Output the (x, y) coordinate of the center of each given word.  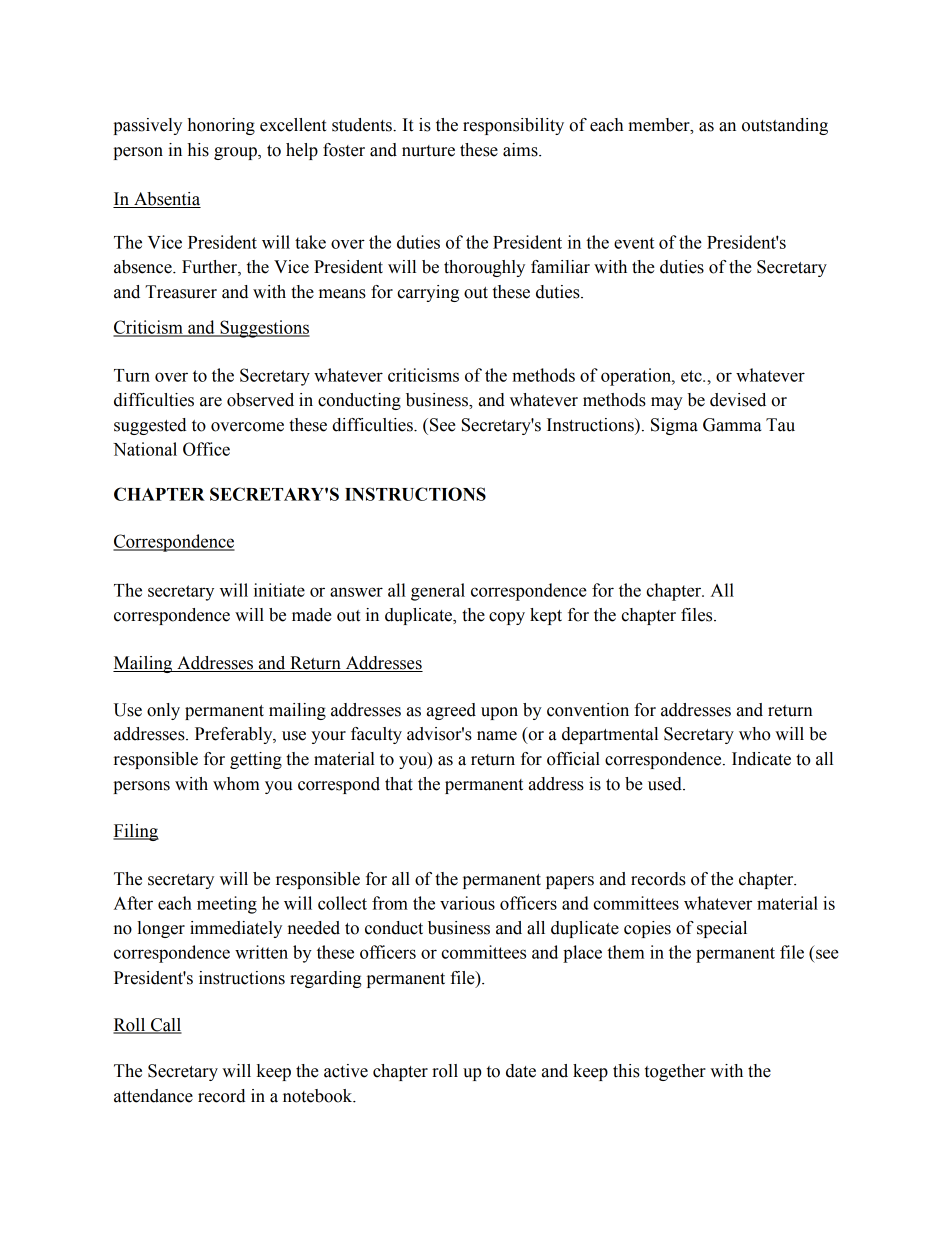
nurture (428, 151)
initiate (279, 590)
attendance (153, 1096)
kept (546, 616)
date (521, 1071)
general (438, 592)
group (236, 153)
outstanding (785, 126)
